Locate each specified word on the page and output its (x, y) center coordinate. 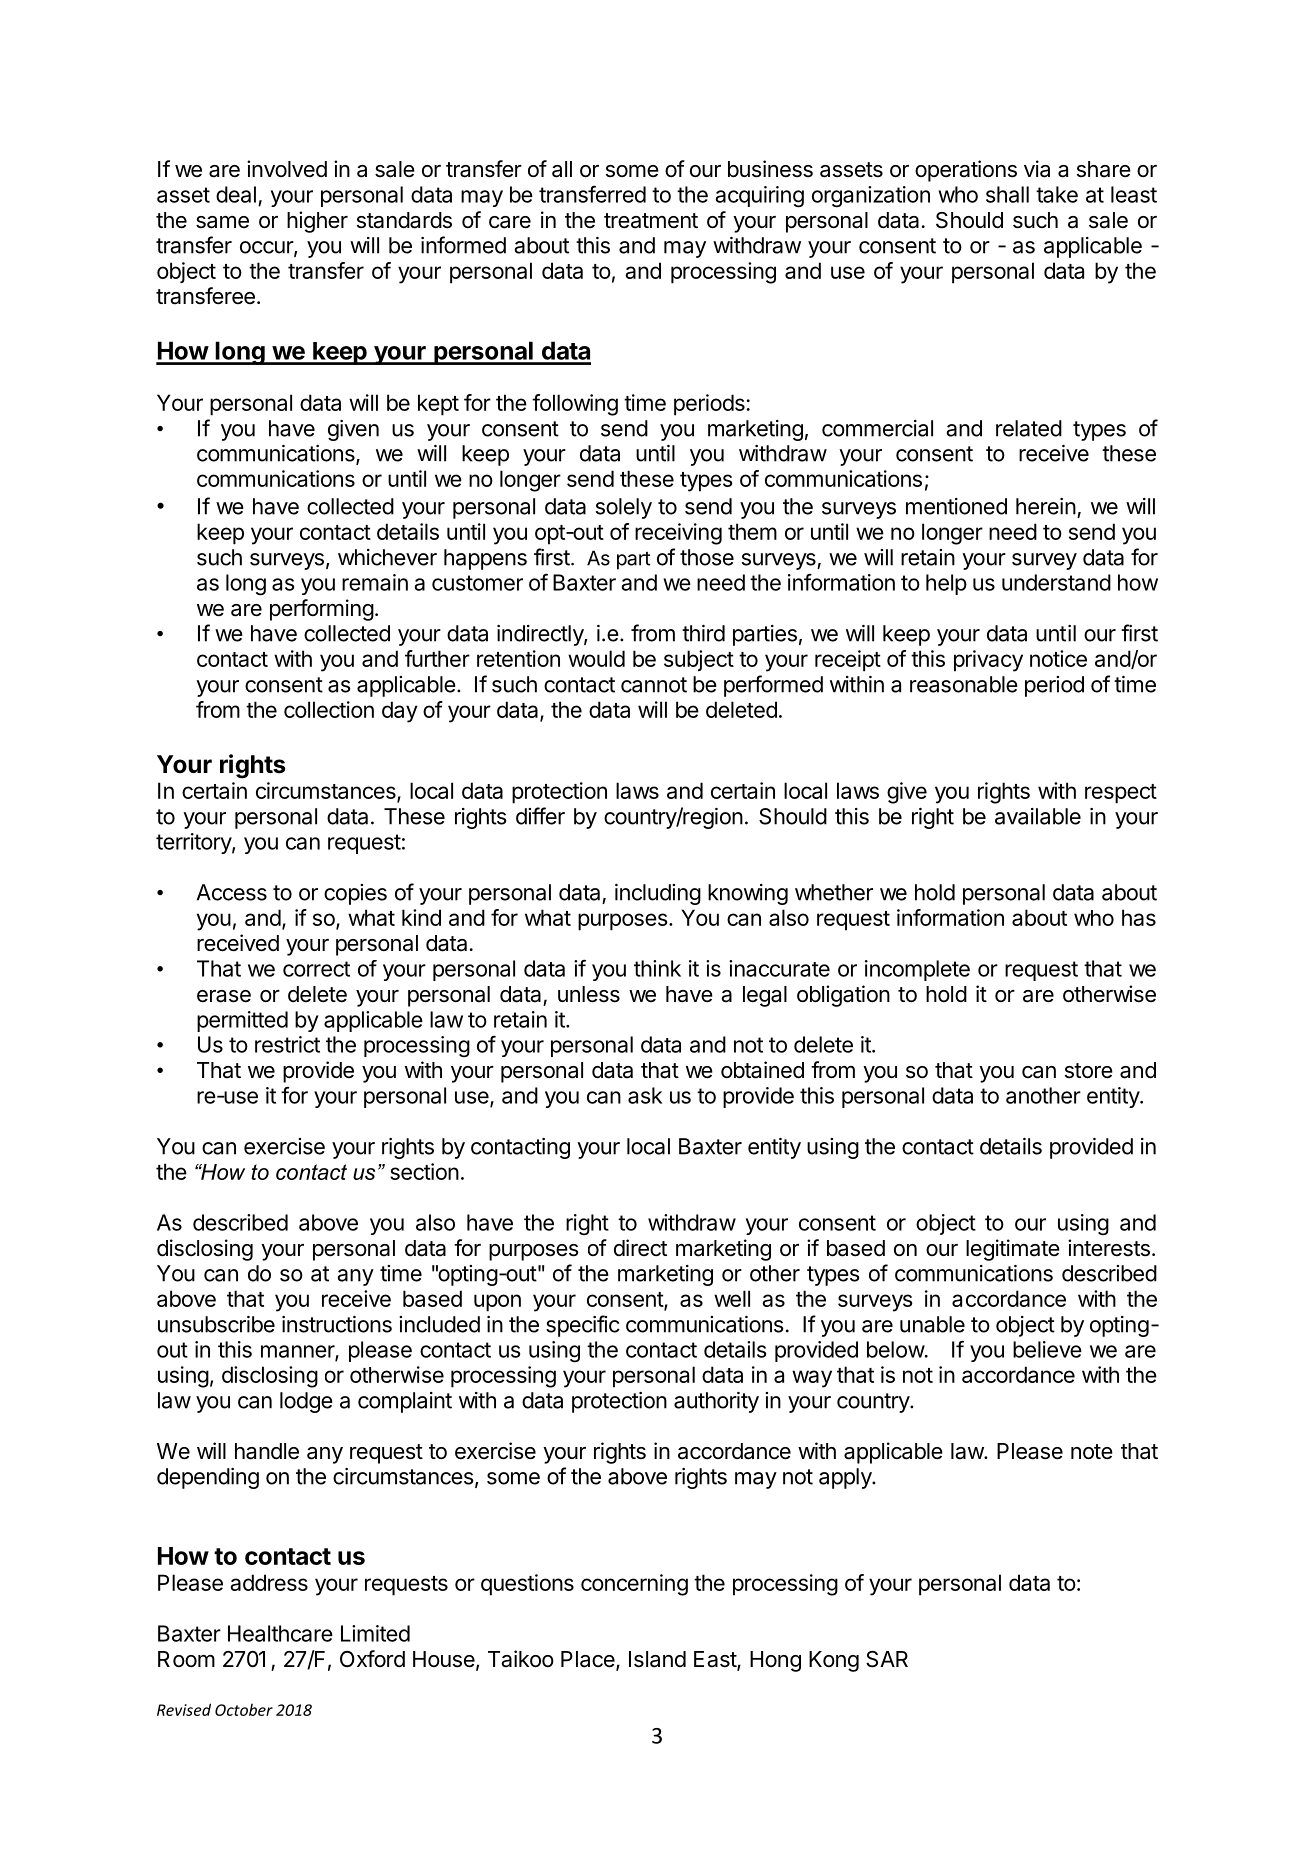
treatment (651, 221)
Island (657, 1659)
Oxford (372, 1659)
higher (317, 222)
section (424, 1171)
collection (329, 709)
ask (645, 1095)
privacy (988, 661)
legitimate (1013, 1250)
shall (1007, 194)
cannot (654, 685)
